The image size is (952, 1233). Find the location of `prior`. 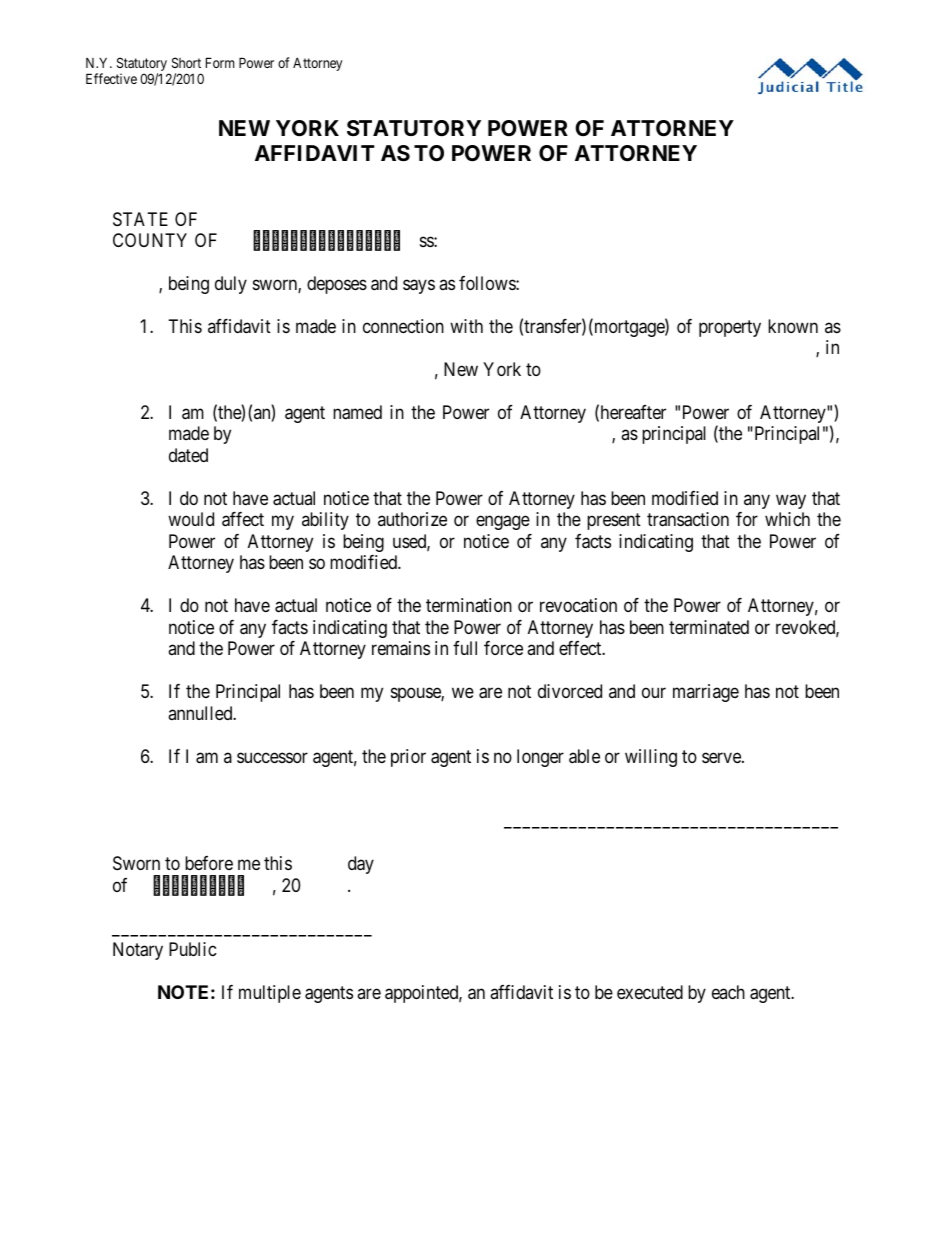

prior is located at coordinates (408, 758).
